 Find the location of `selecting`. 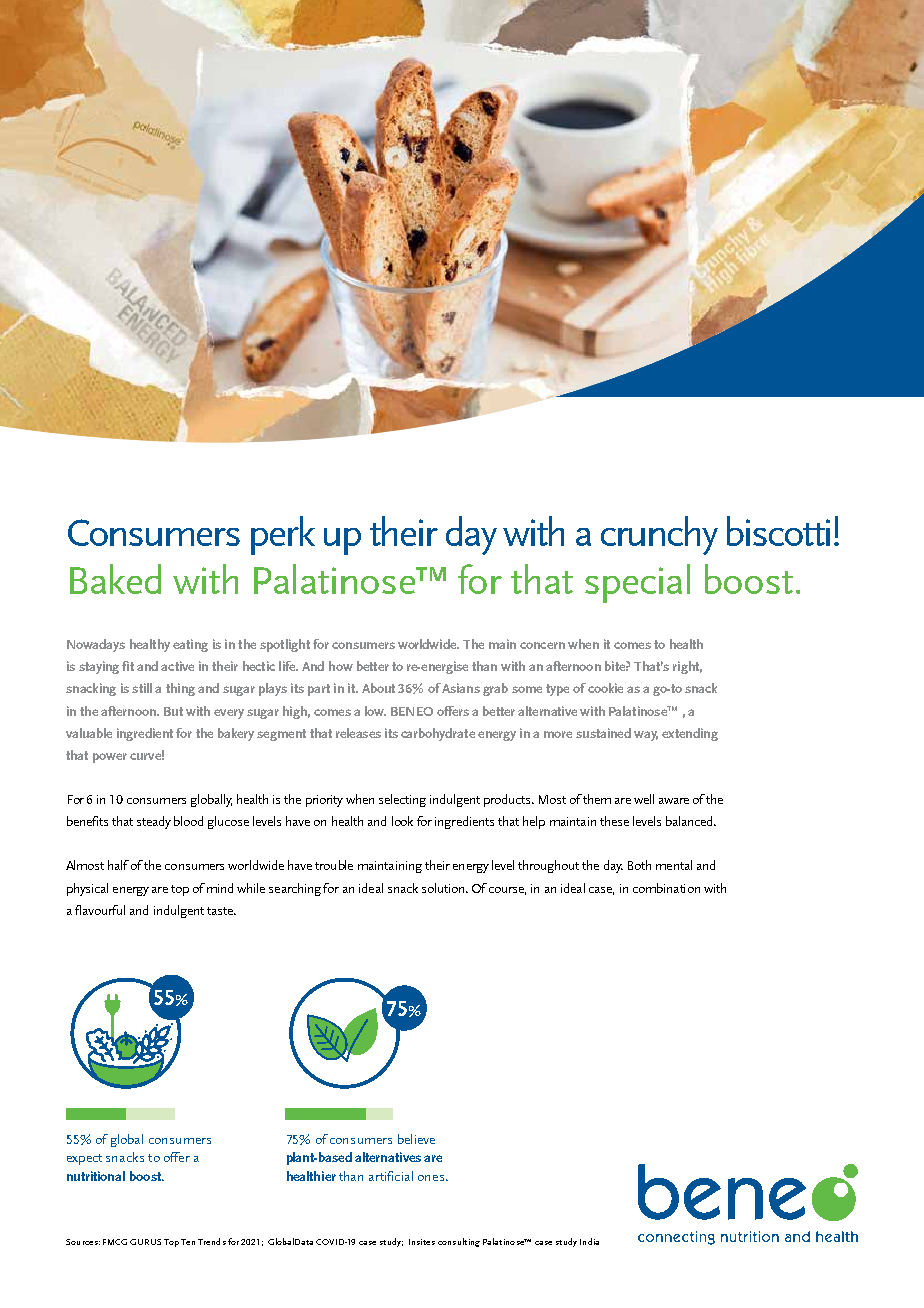

selecting is located at coordinates (402, 800).
